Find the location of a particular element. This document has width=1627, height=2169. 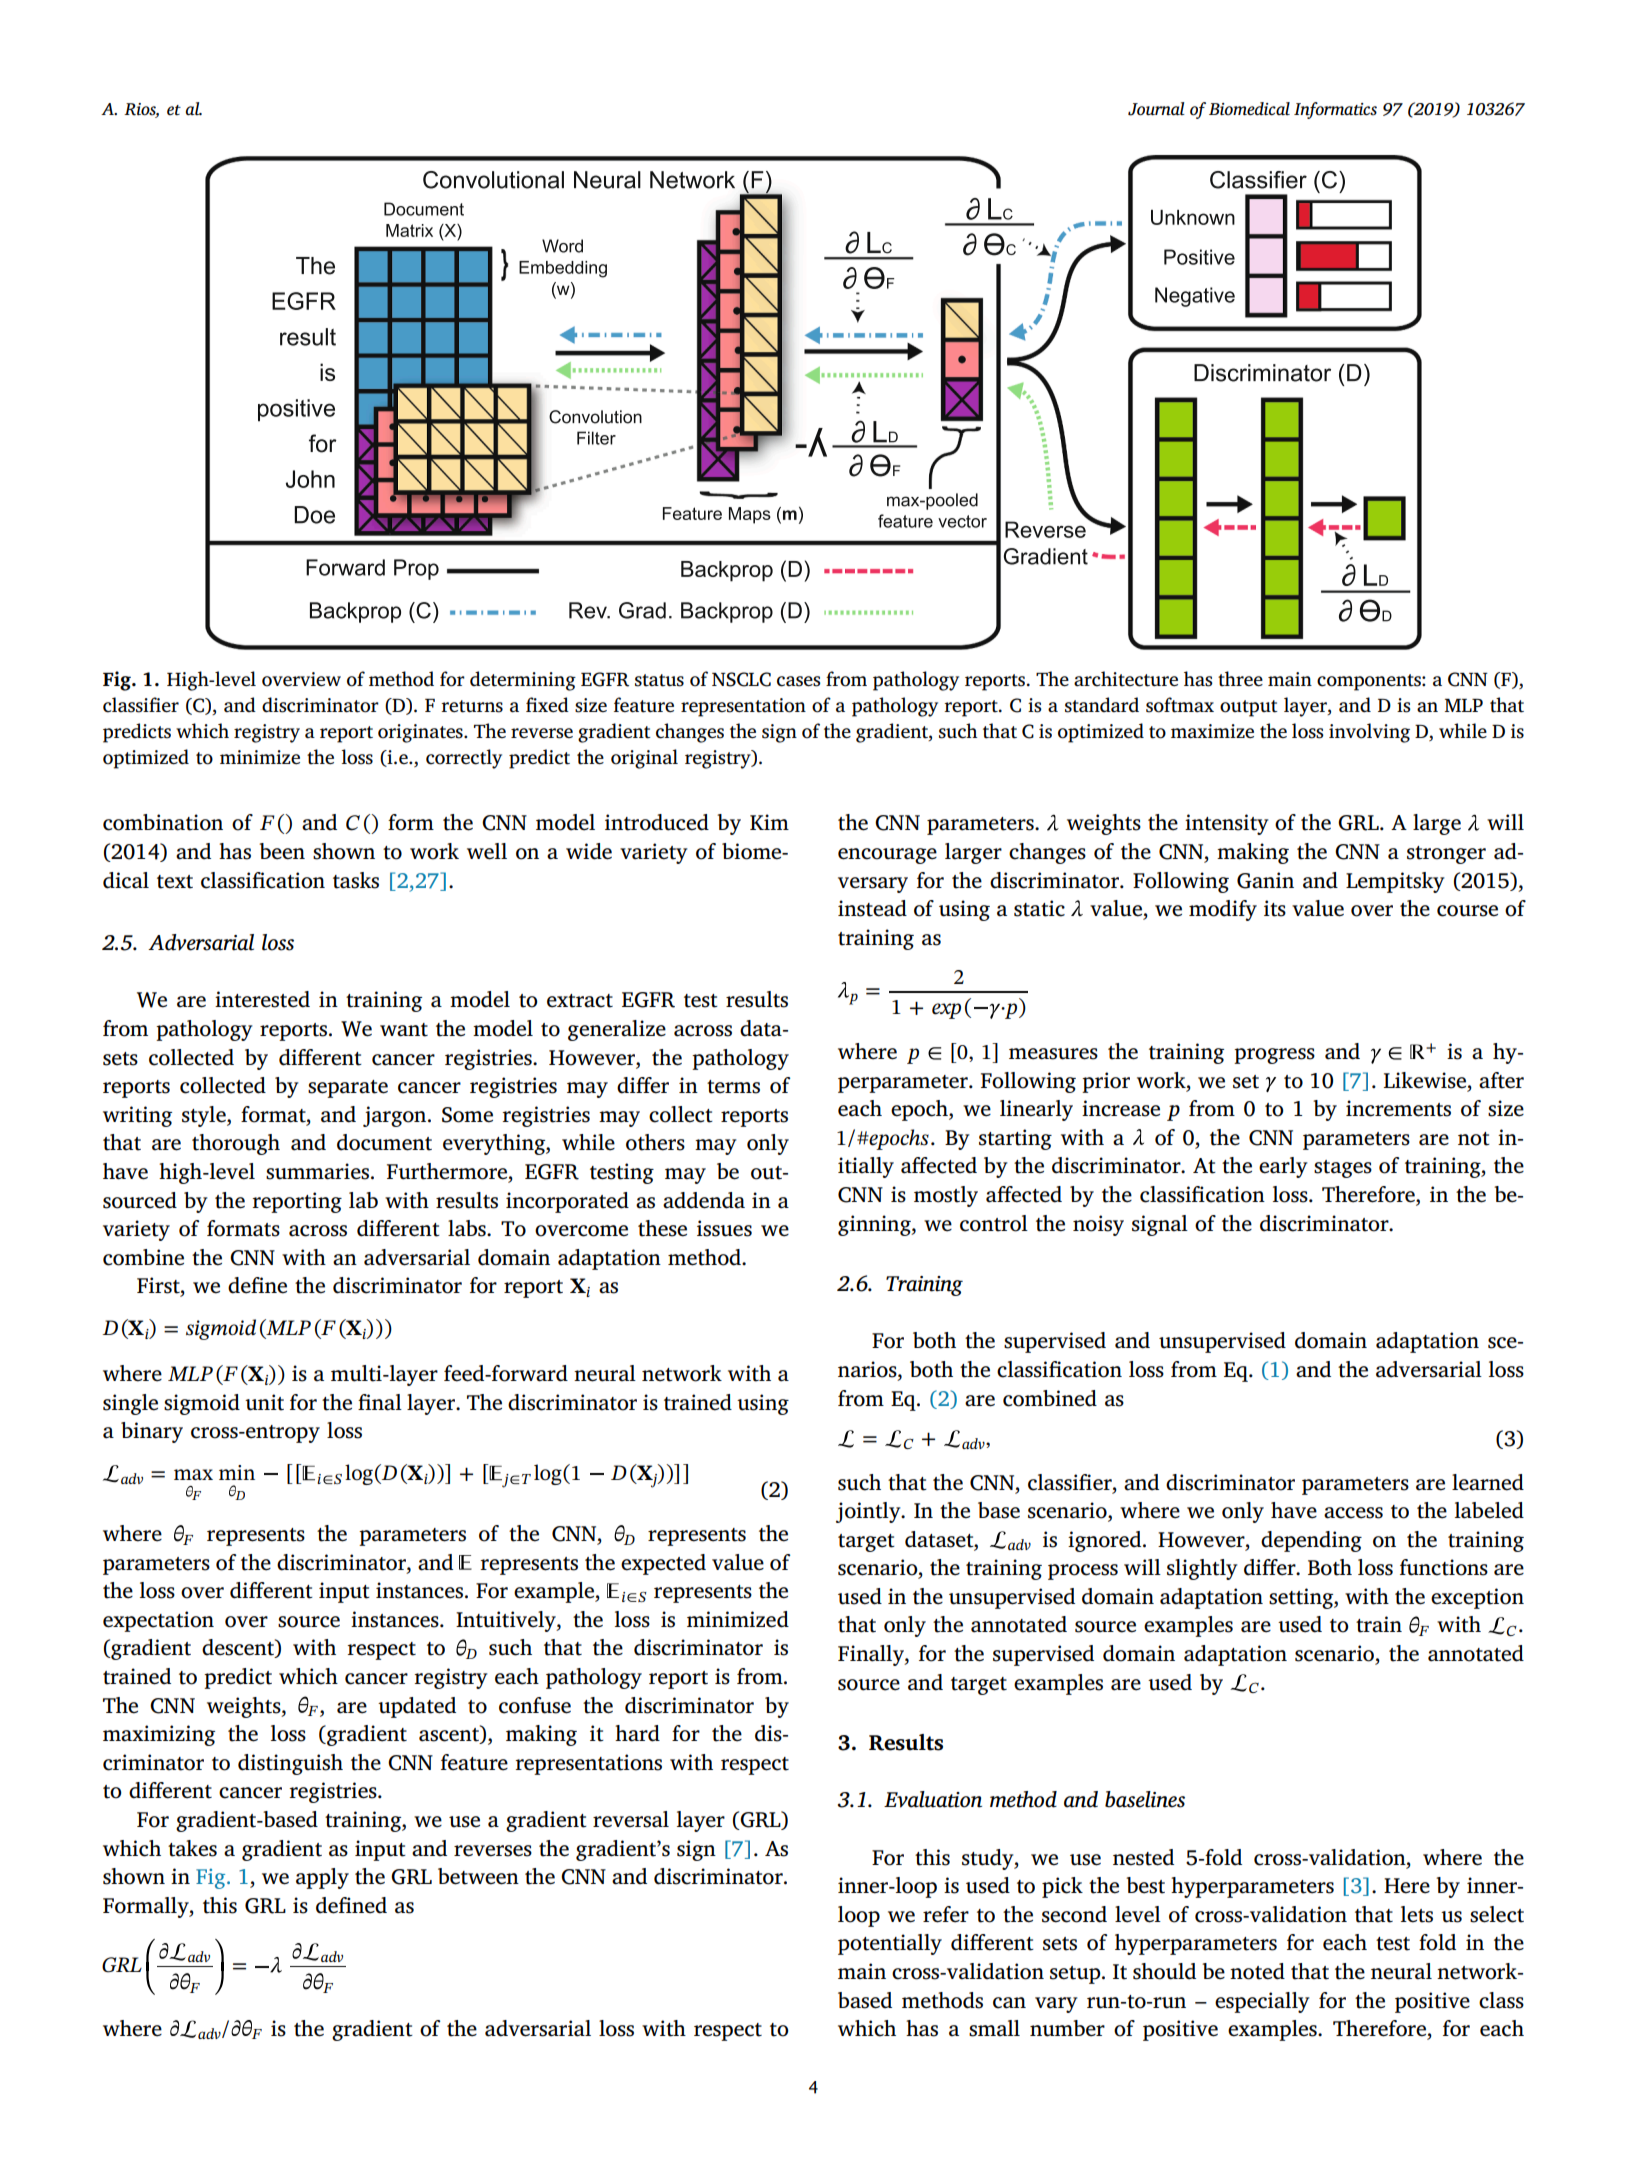

especially is located at coordinates (1262, 2002).
